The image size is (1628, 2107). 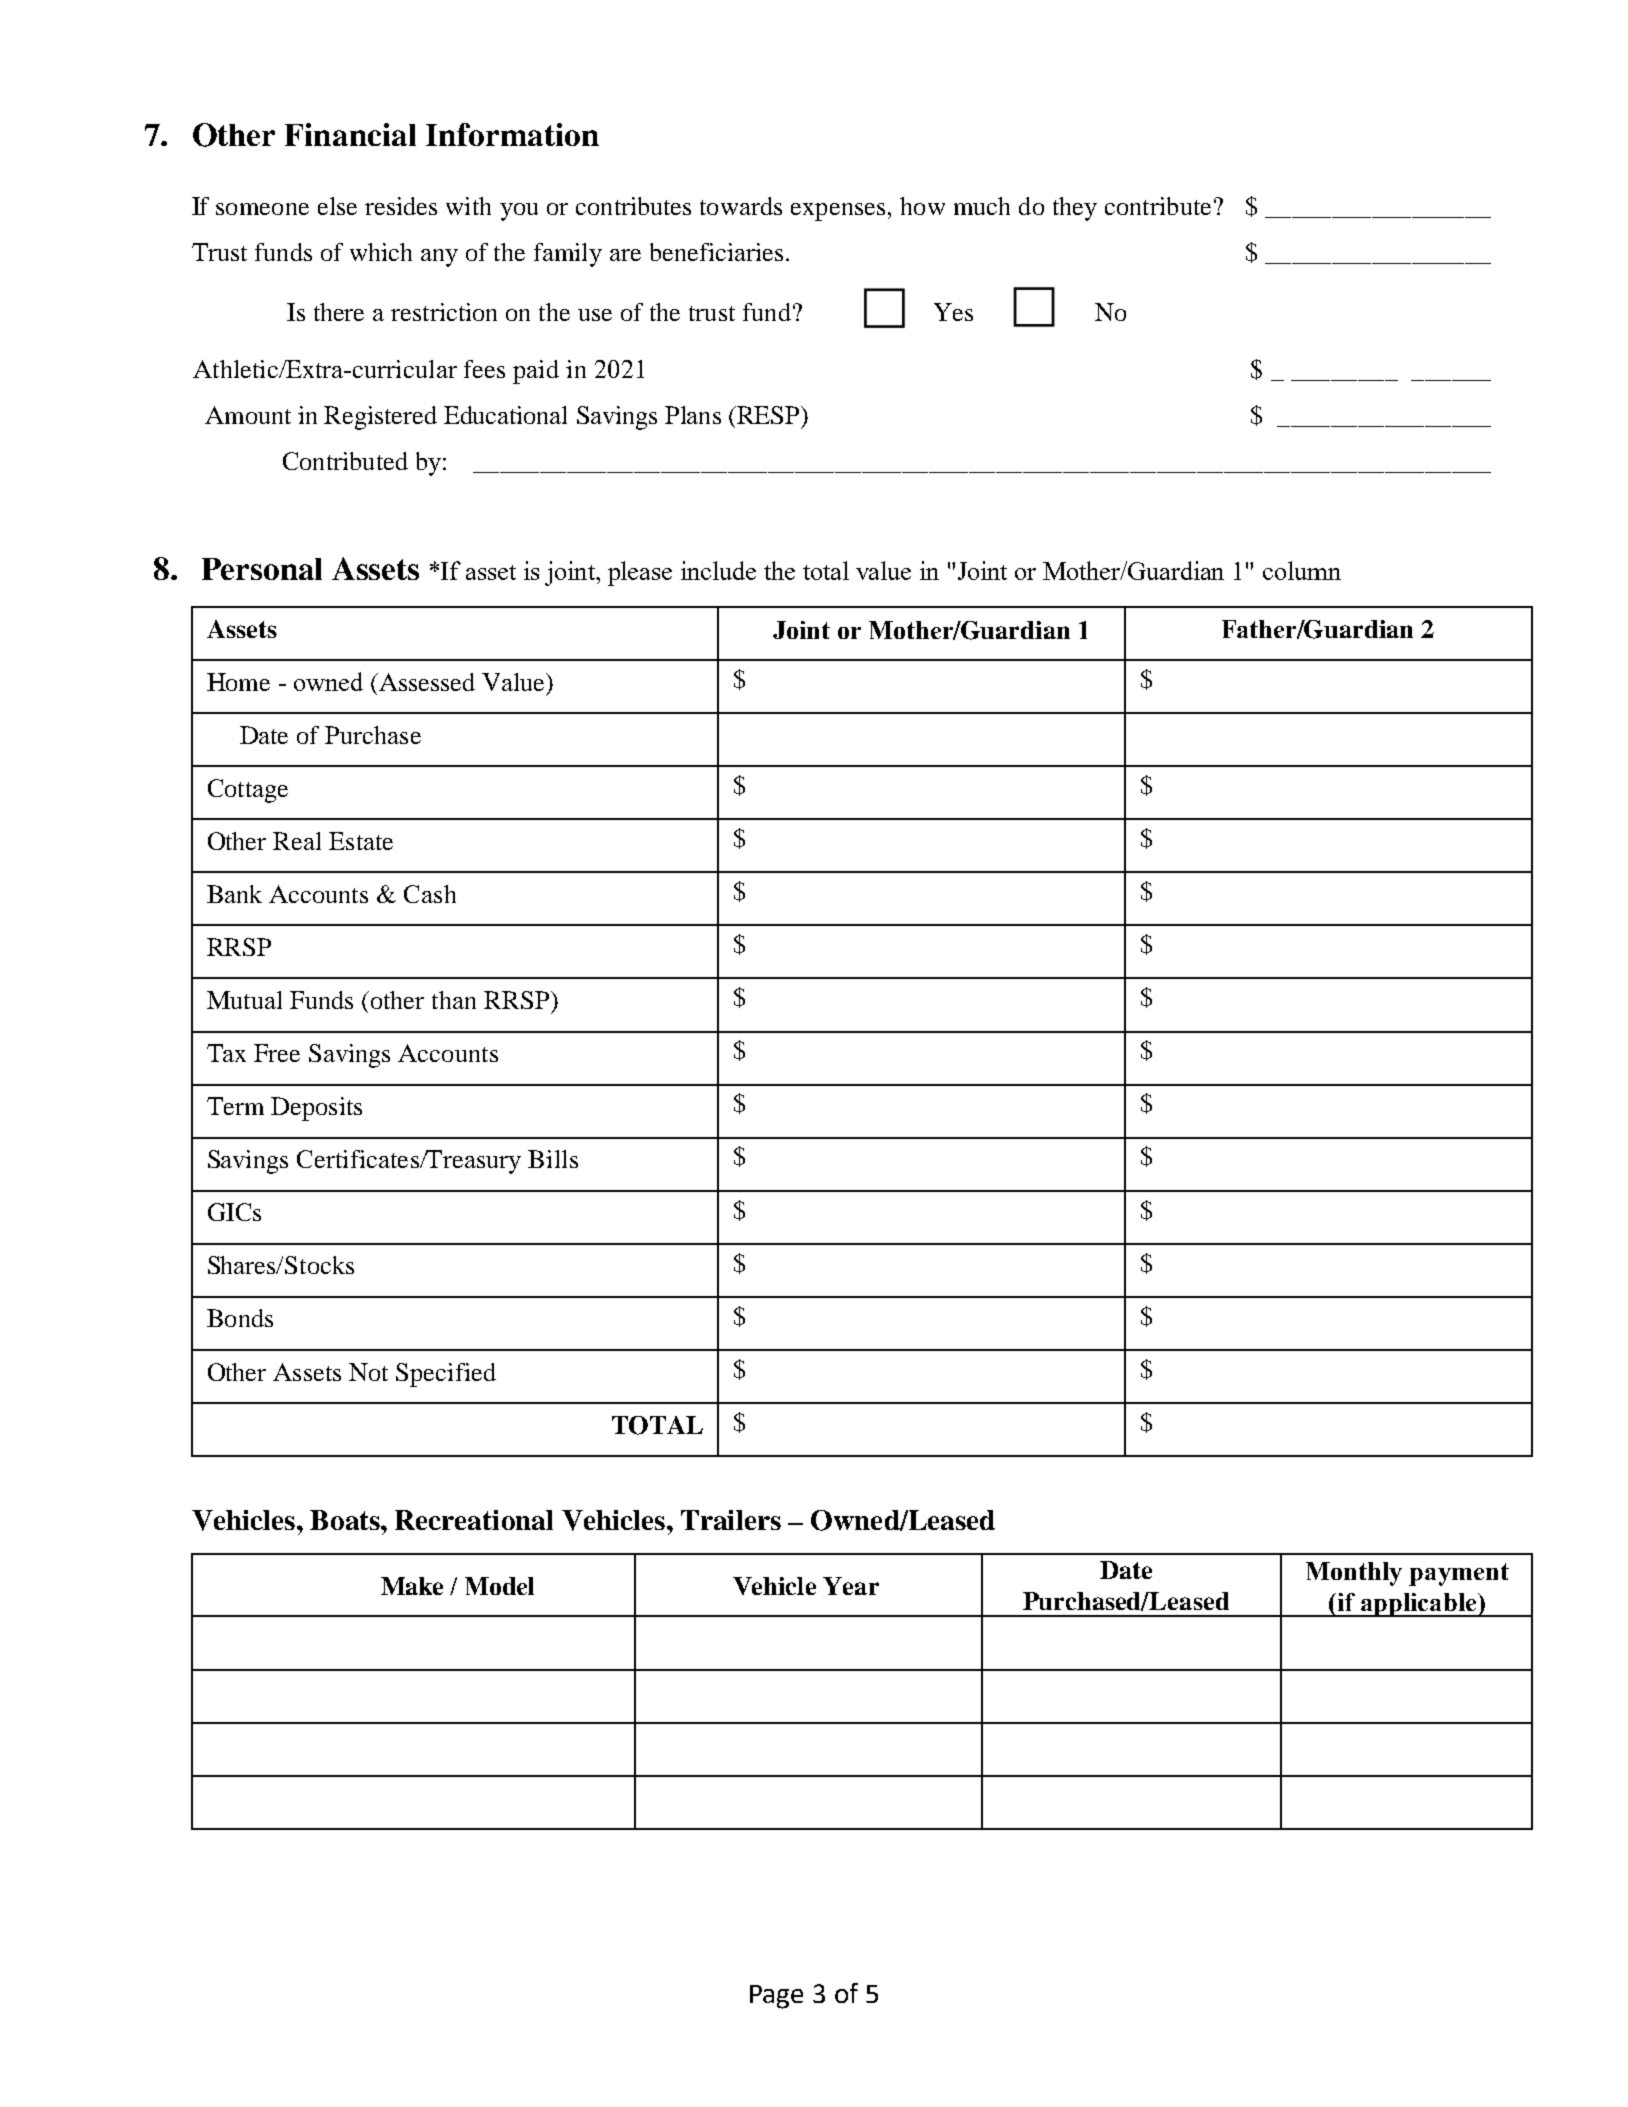 I want to click on Bills, so click(x=553, y=1159).
